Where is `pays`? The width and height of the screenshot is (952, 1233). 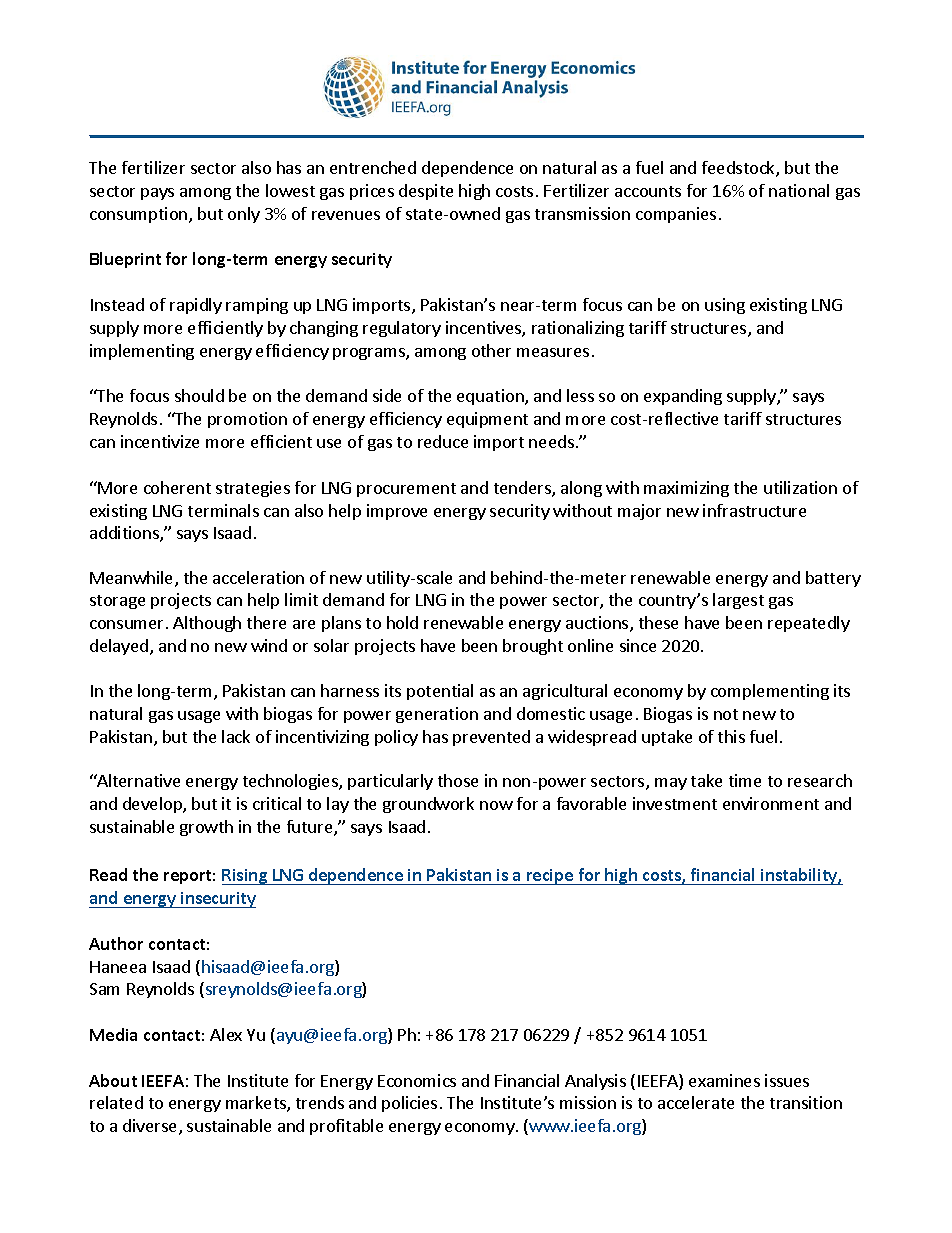
pays is located at coordinates (157, 194).
